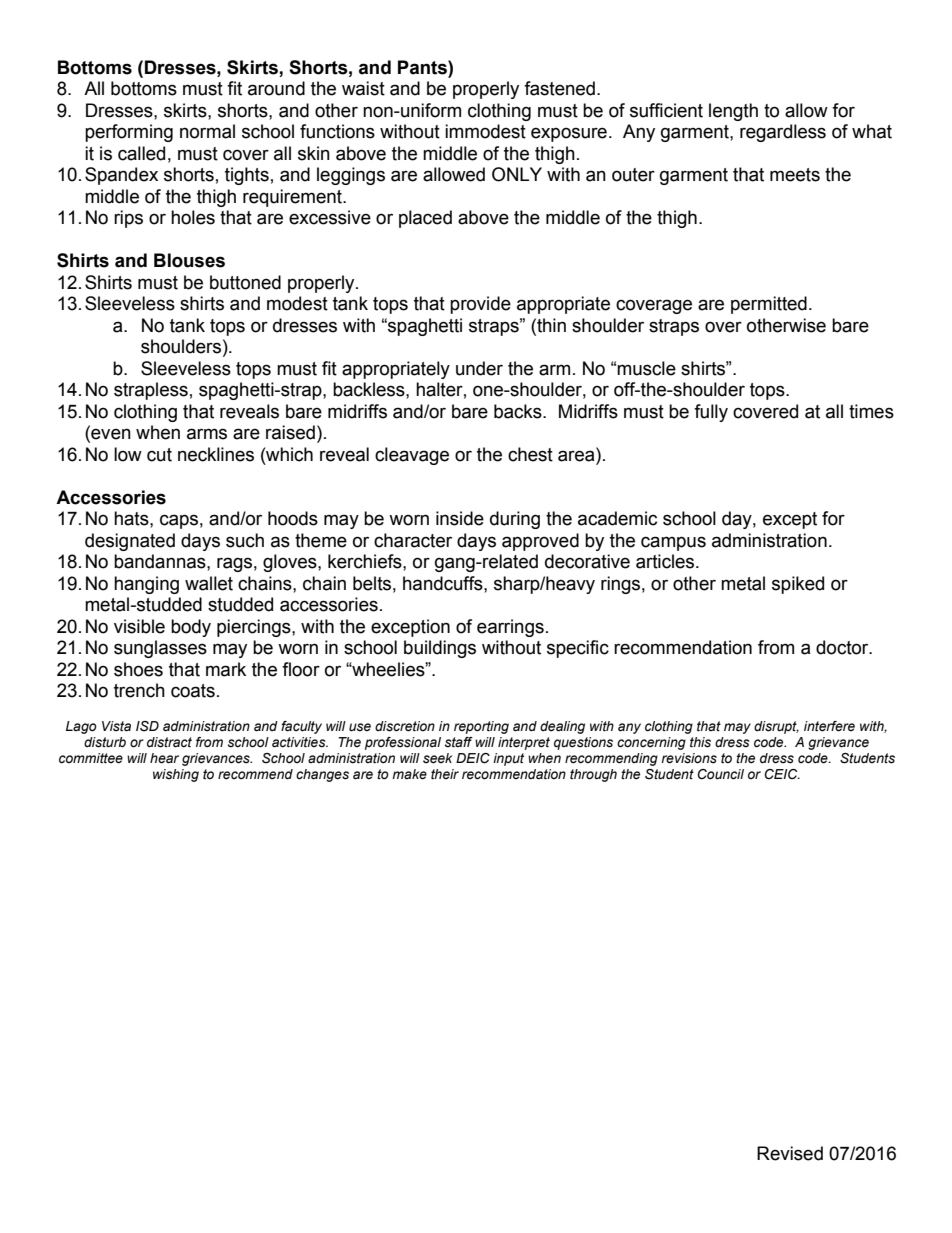 This screenshot has width=952, height=1233. What do you see at coordinates (176, 775) in the screenshot?
I see `wishing` at bounding box center [176, 775].
